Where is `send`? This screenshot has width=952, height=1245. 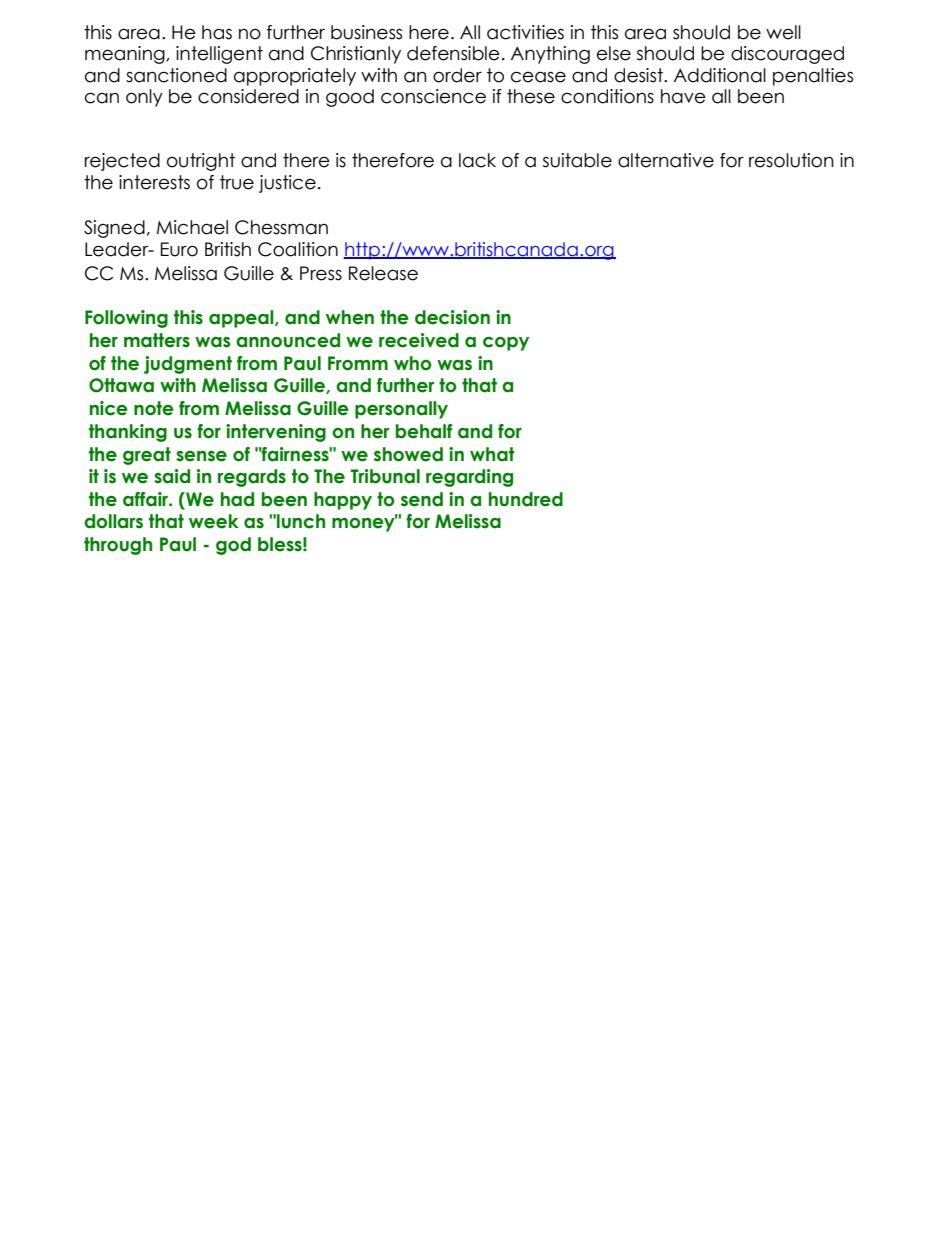 send is located at coordinates (422, 499).
